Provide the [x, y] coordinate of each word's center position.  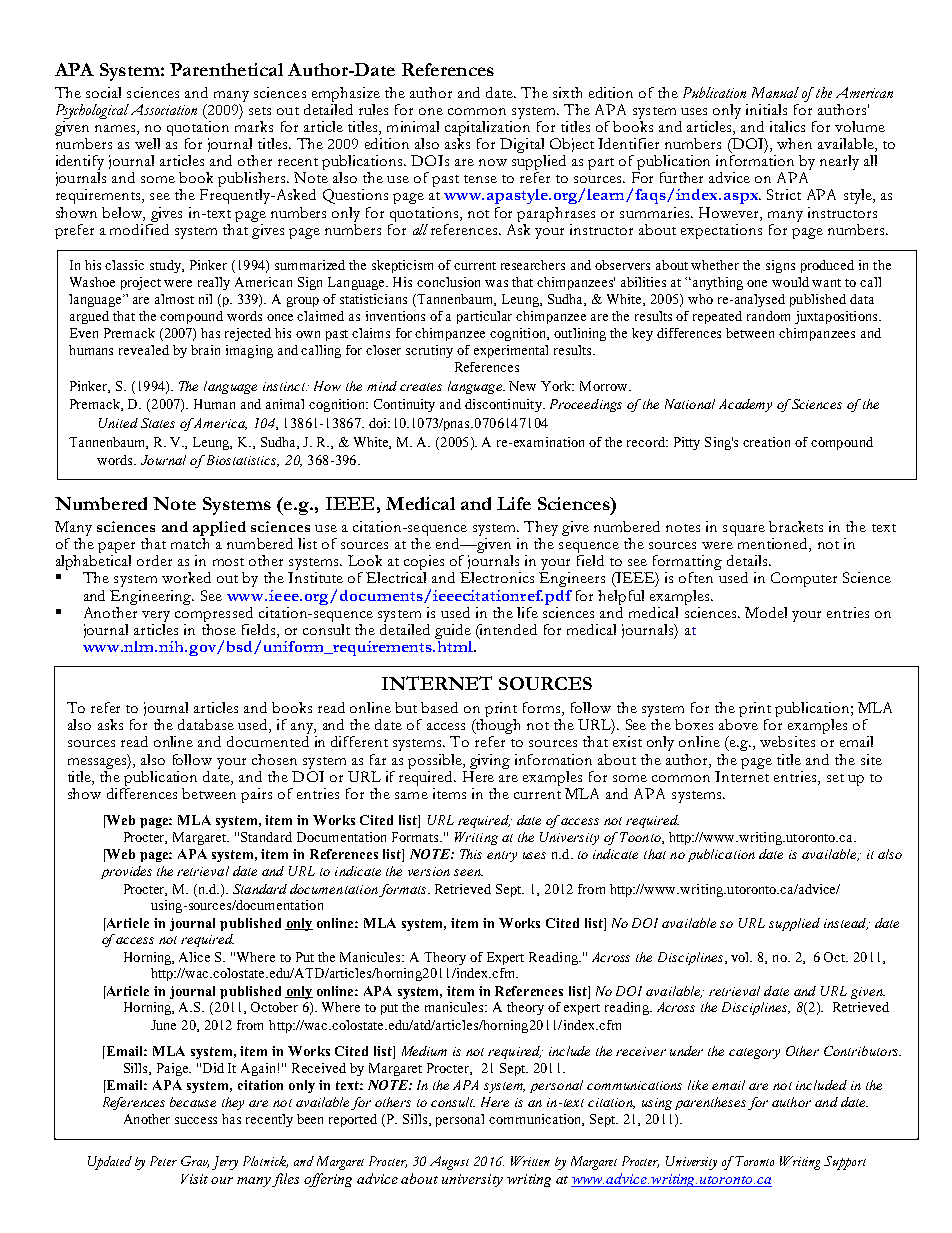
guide [453, 633]
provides [126, 872]
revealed [144, 350]
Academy [745, 405]
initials [766, 109]
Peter [163, 1161]
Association [164, 109]
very [156, 616]
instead [846, 924]
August [449, 1163]
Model [766, 612]
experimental [511, 351]
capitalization [487, 130]
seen [468, 872]
